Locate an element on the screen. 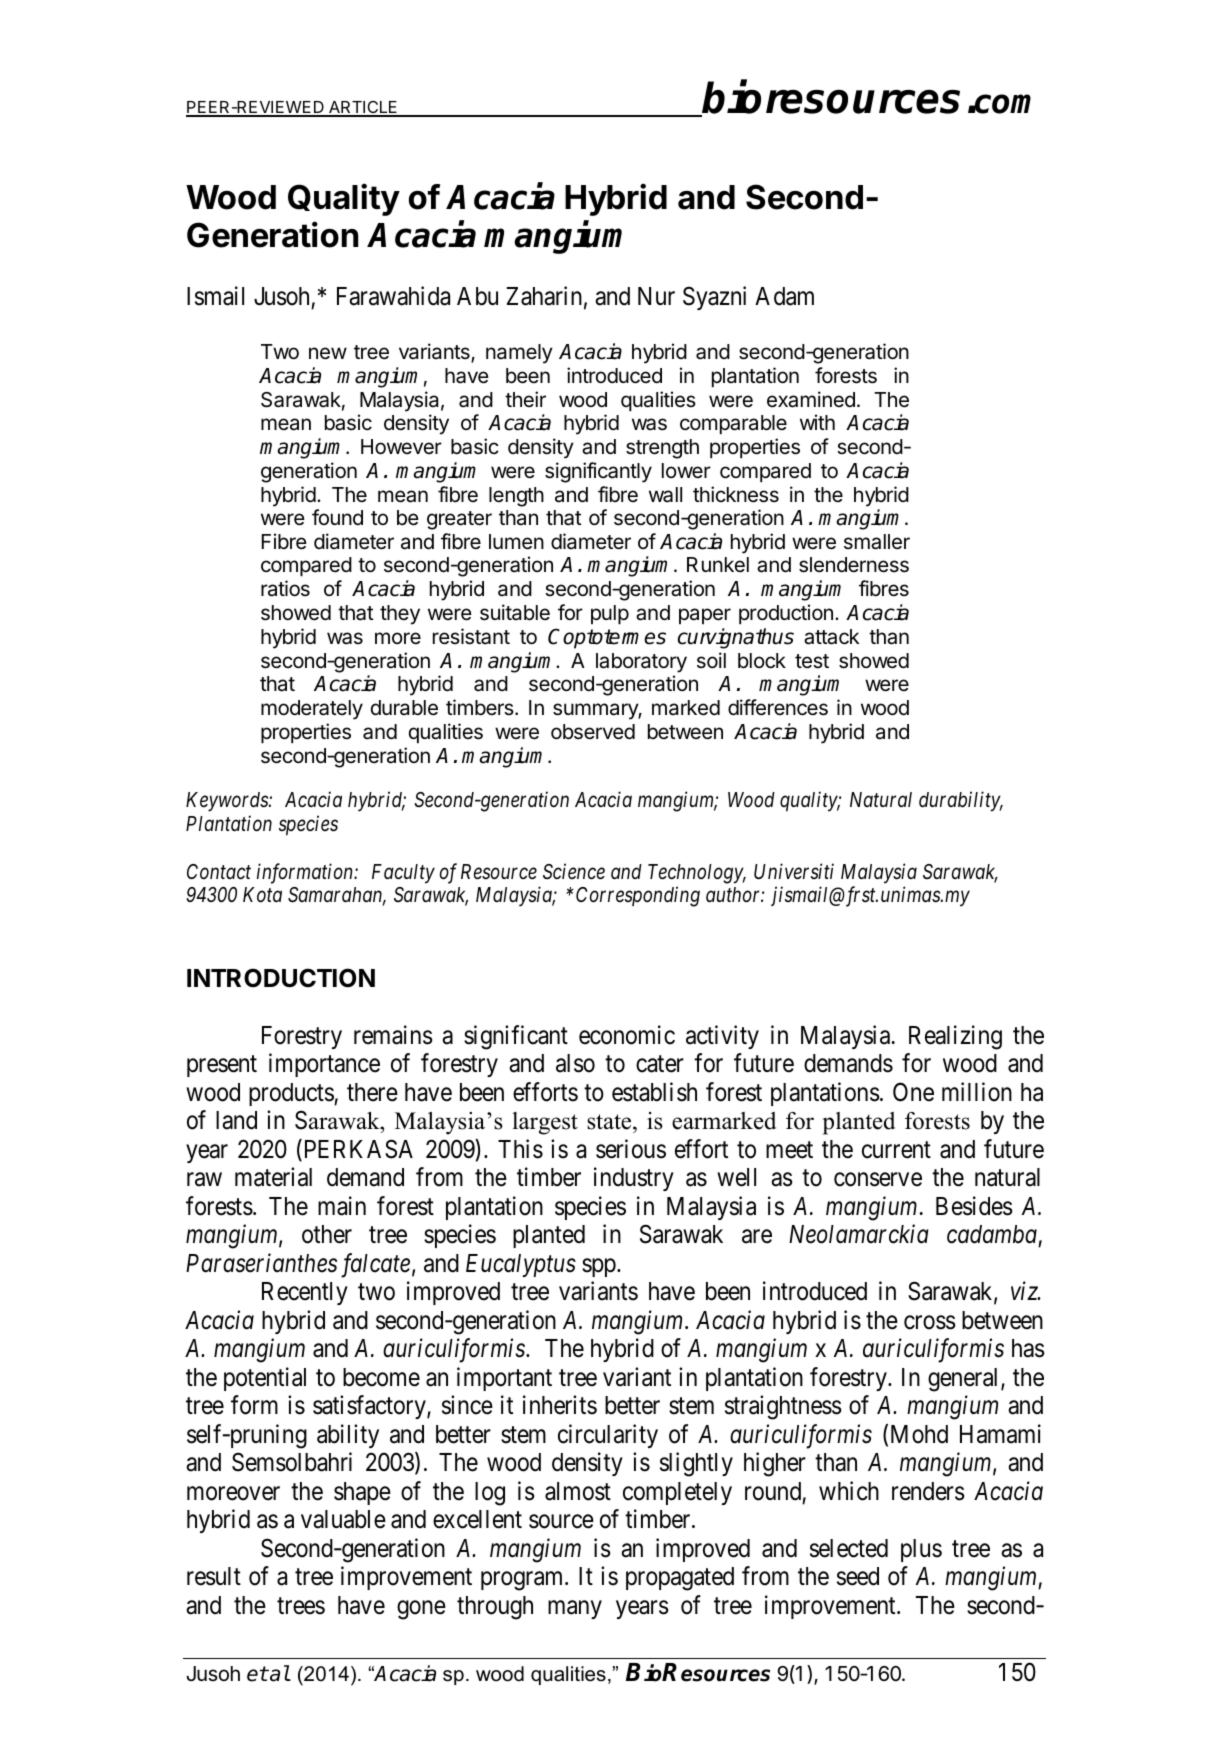  Nur is located at coordinates (656, 296).
